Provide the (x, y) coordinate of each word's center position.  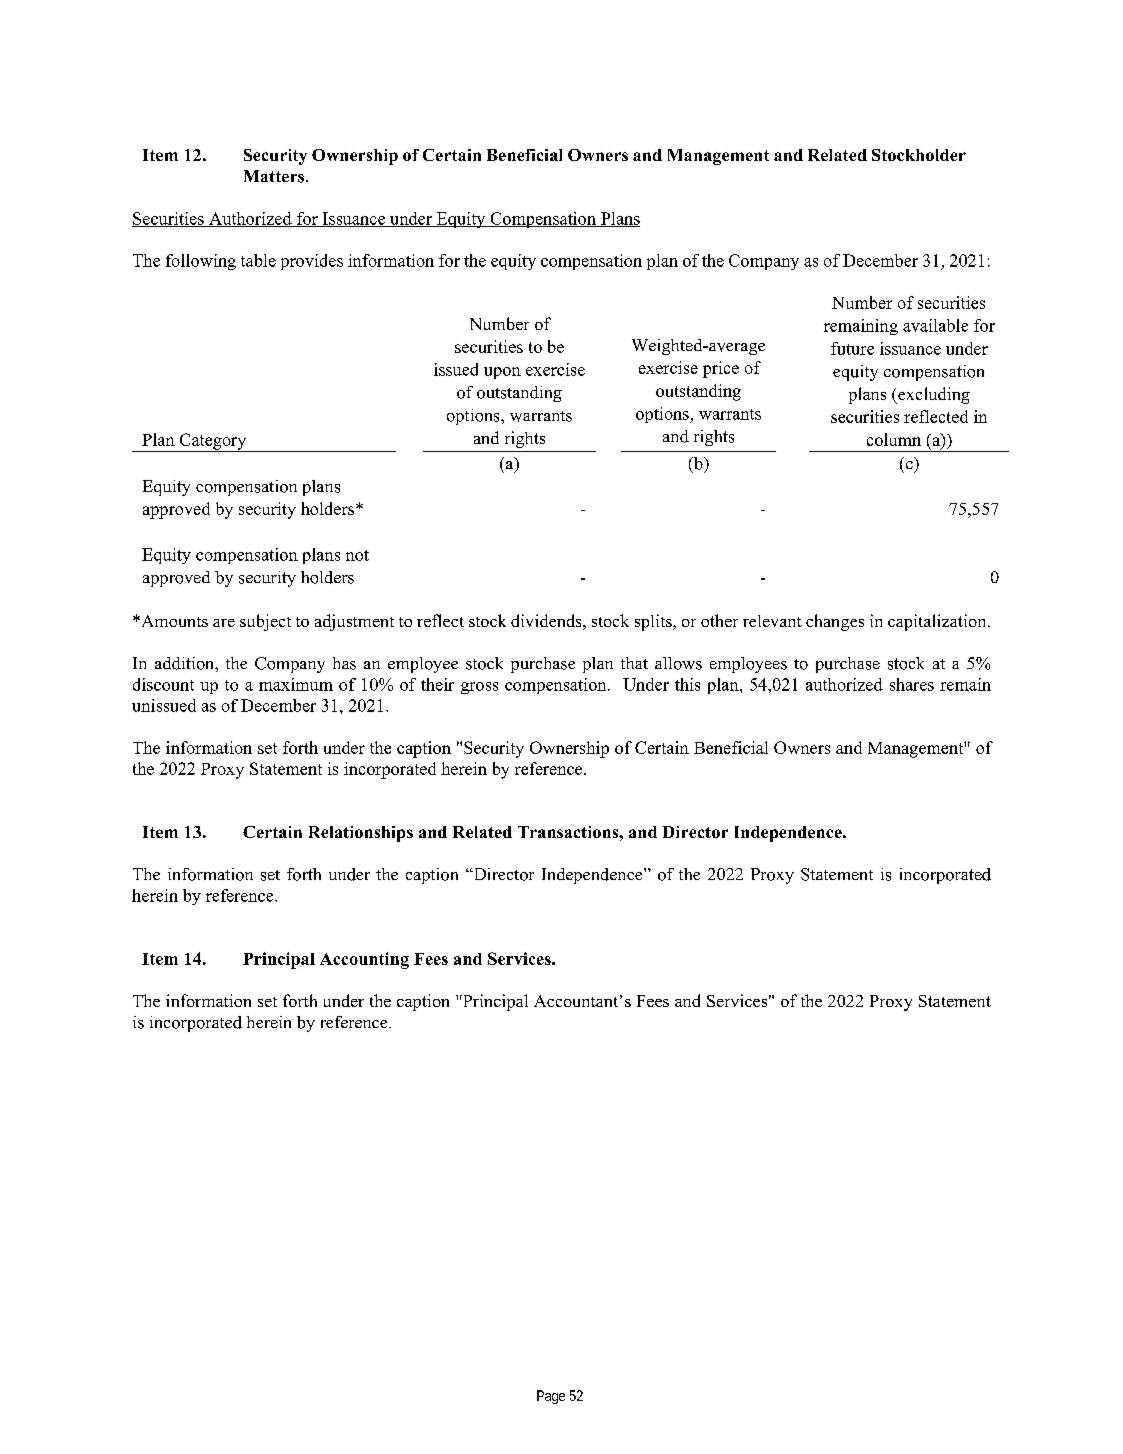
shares (912, 684)
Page (551, 1397)
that (634, 663)
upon (502, 373)
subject (265, 622)
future (852, 348)
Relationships (361, 834)
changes (835, 622)
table (258, 260)
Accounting (364, 960)
